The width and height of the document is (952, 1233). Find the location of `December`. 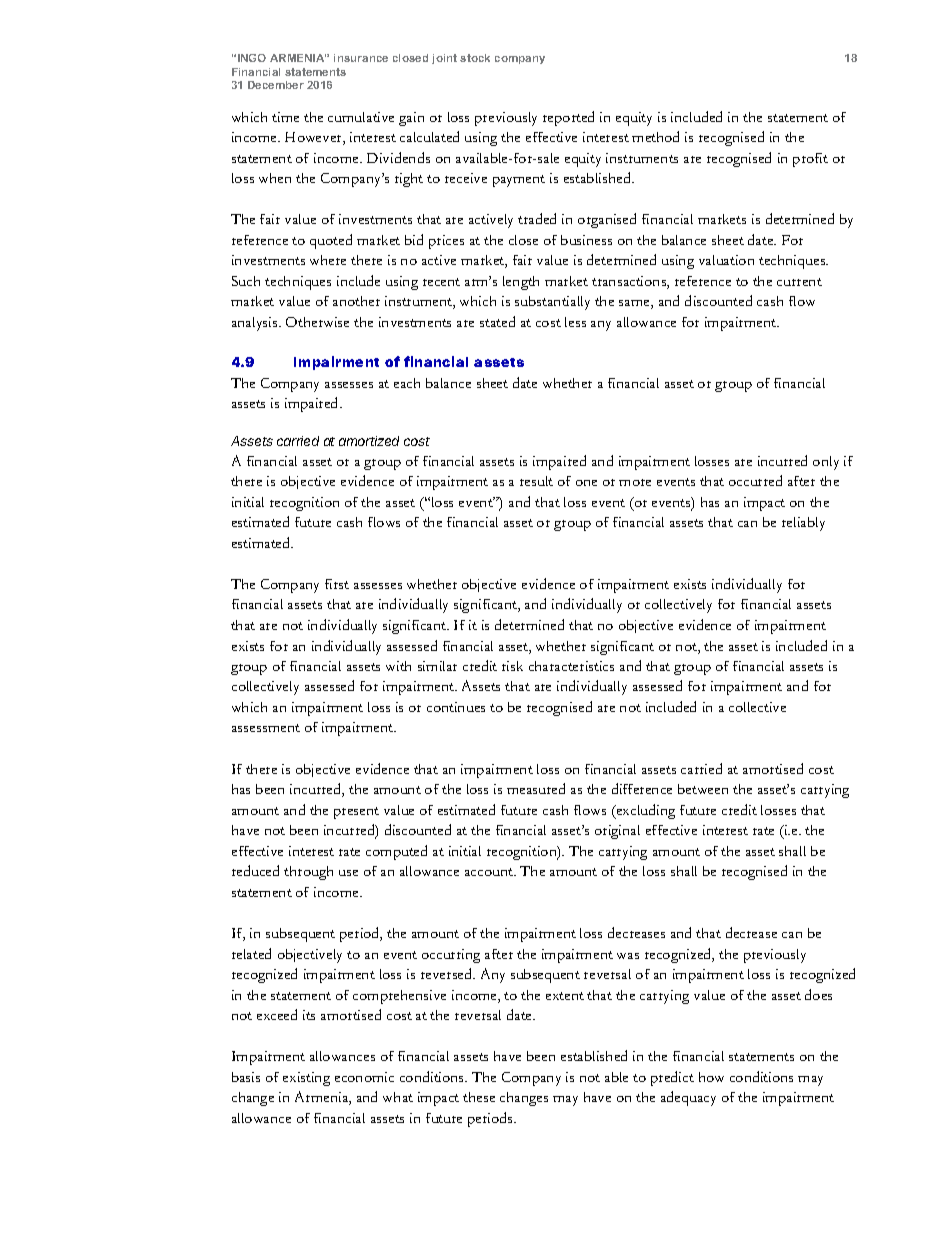

December is located at coordinates (276, 85).
